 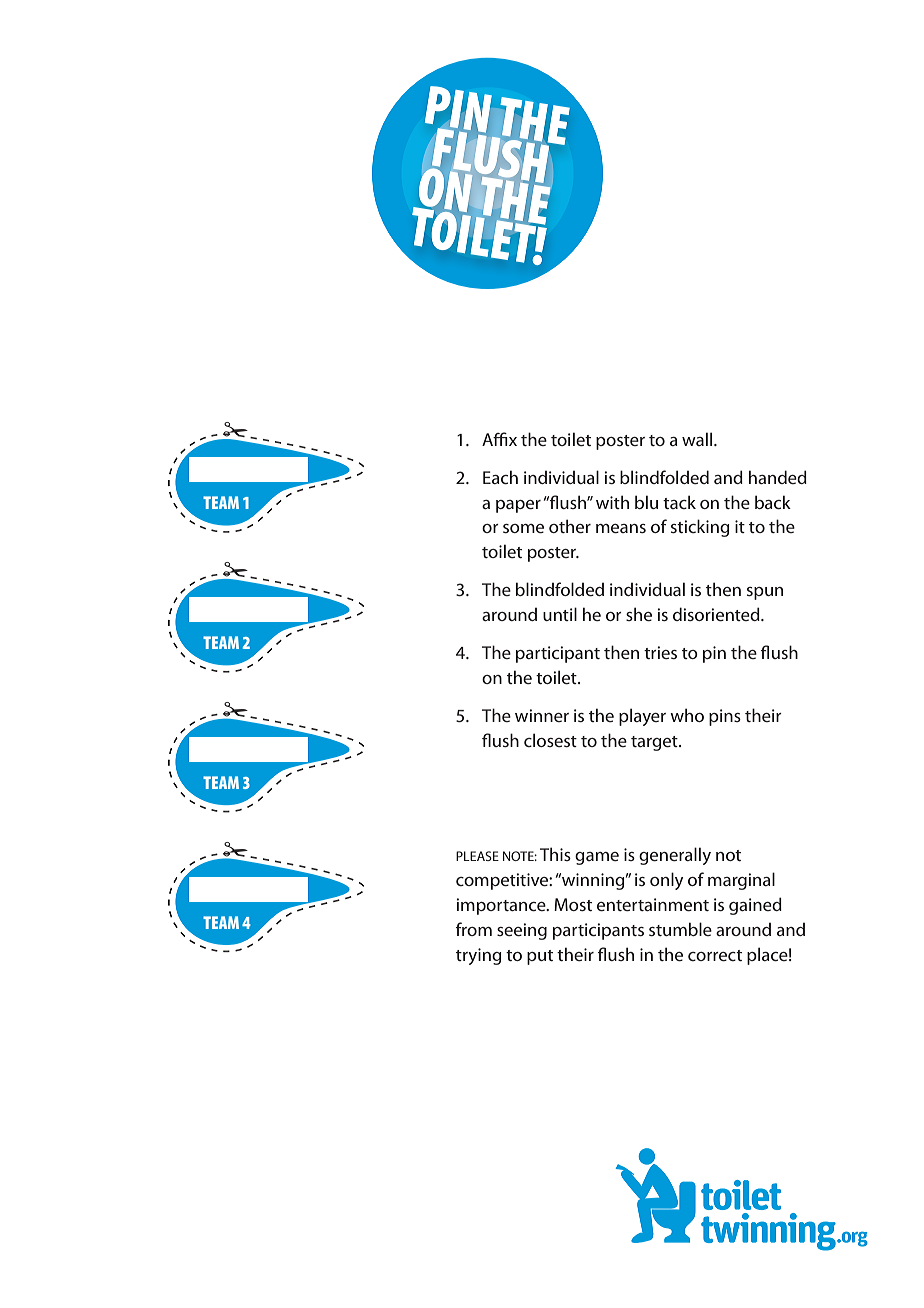 I want to click on disoriented, so click(x=717, y=614).
